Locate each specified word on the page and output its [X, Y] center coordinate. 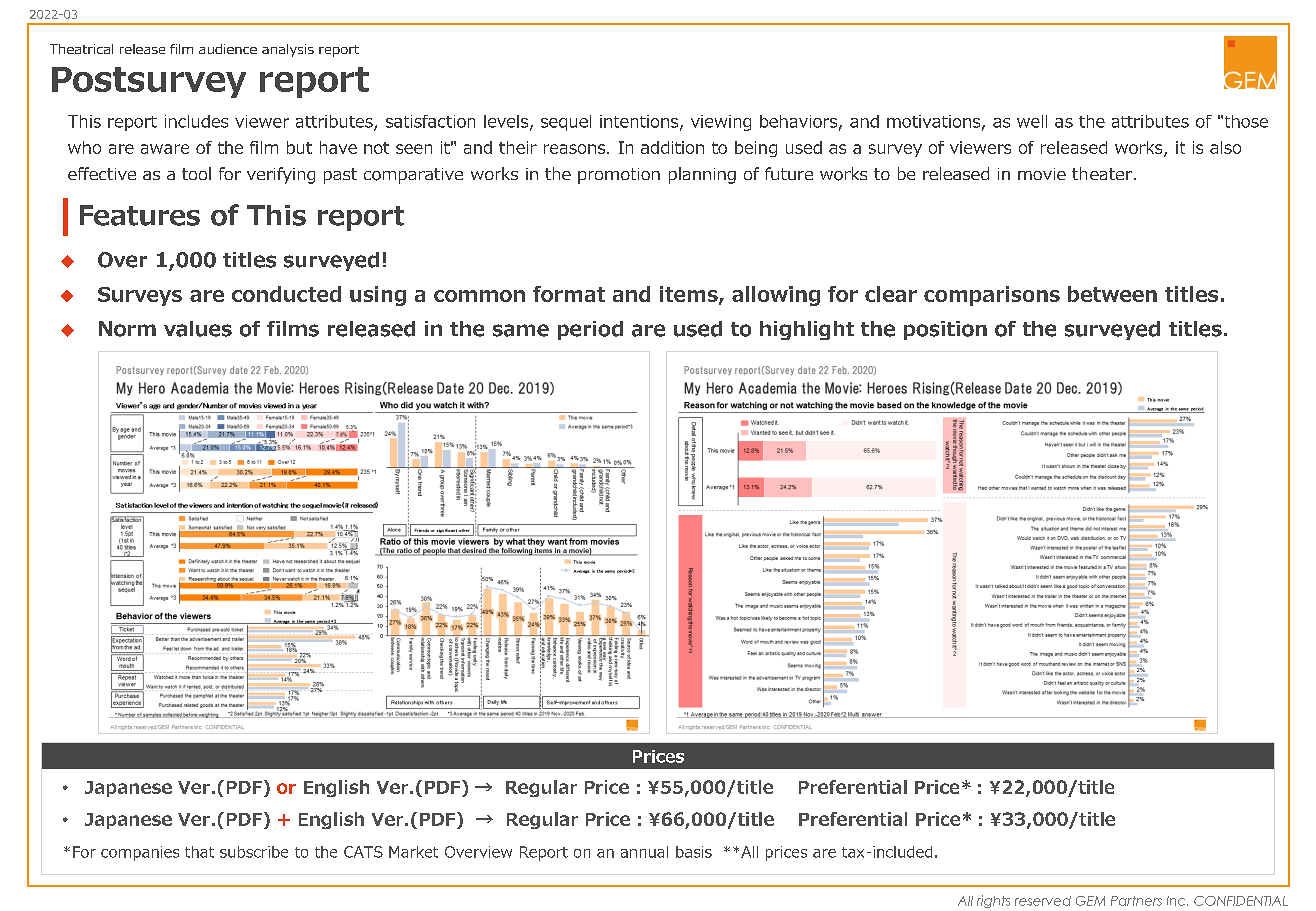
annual [644, 852]
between [1112, 294]
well [1032, 121]
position [945, 330]
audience [228, 49]
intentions [640, 122]
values [198, 329]
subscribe [254, 852]
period [590, 330]
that [199, 852]
